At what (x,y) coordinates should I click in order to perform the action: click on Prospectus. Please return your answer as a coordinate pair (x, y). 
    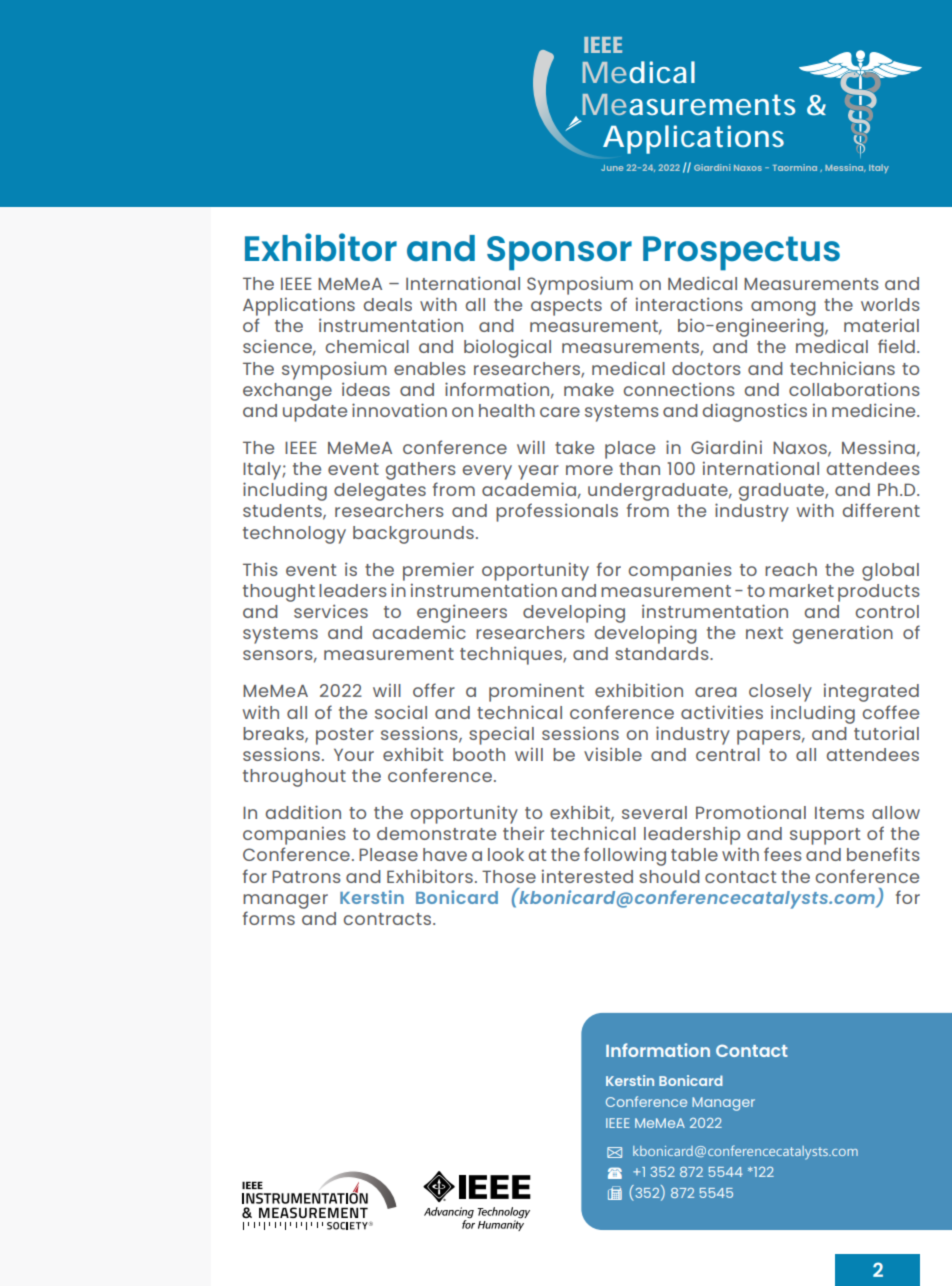
    Looking at the image, I should click on (741, 253).
